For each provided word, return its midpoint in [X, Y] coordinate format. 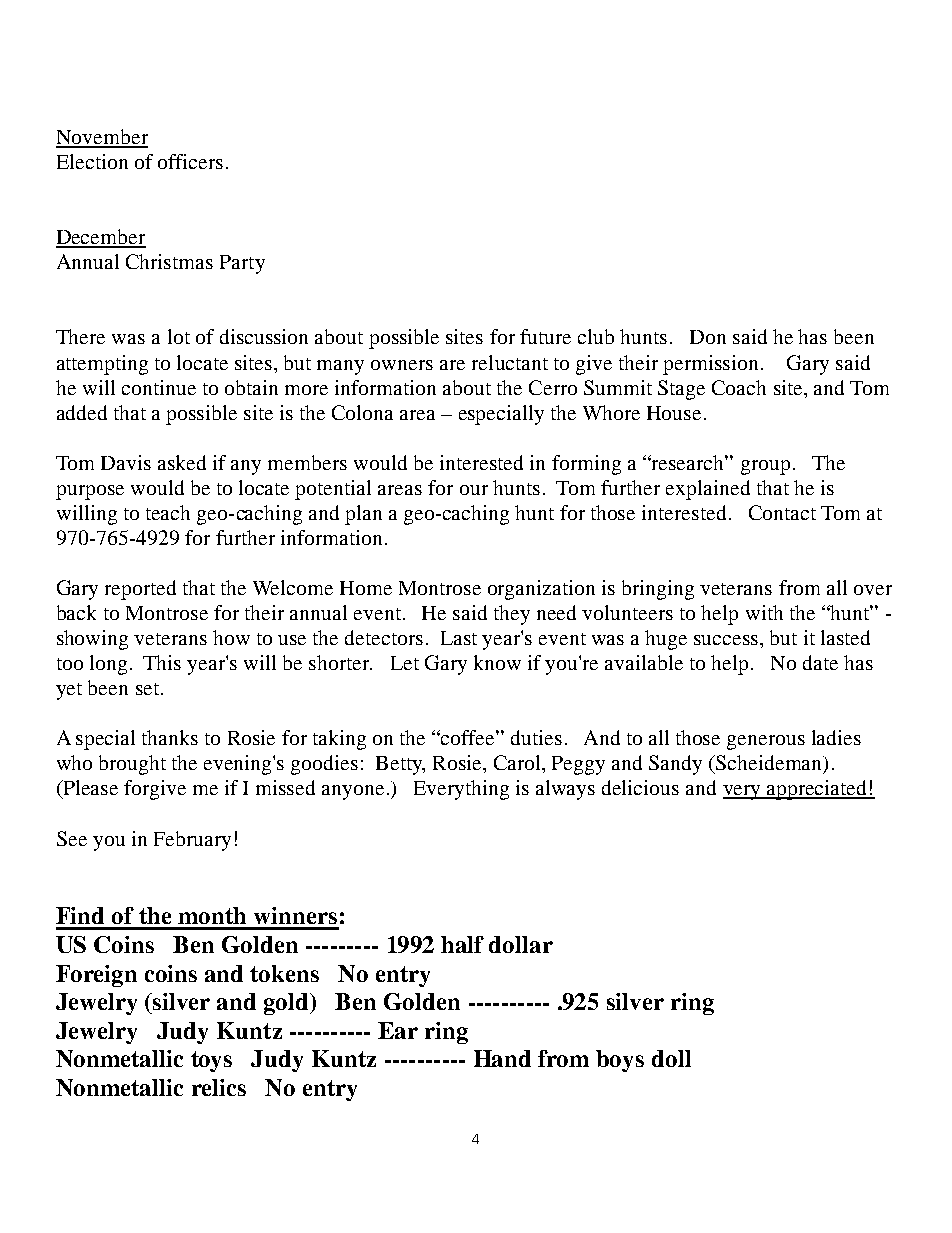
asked [182, 462]
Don [708, 337]
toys [211, 1061]
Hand [502, 1058]
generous [766, 742]
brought [132, 765]
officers [190, 161]
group [765, 467]
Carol [518, 762]
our [474, 490]
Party [242, 264]
